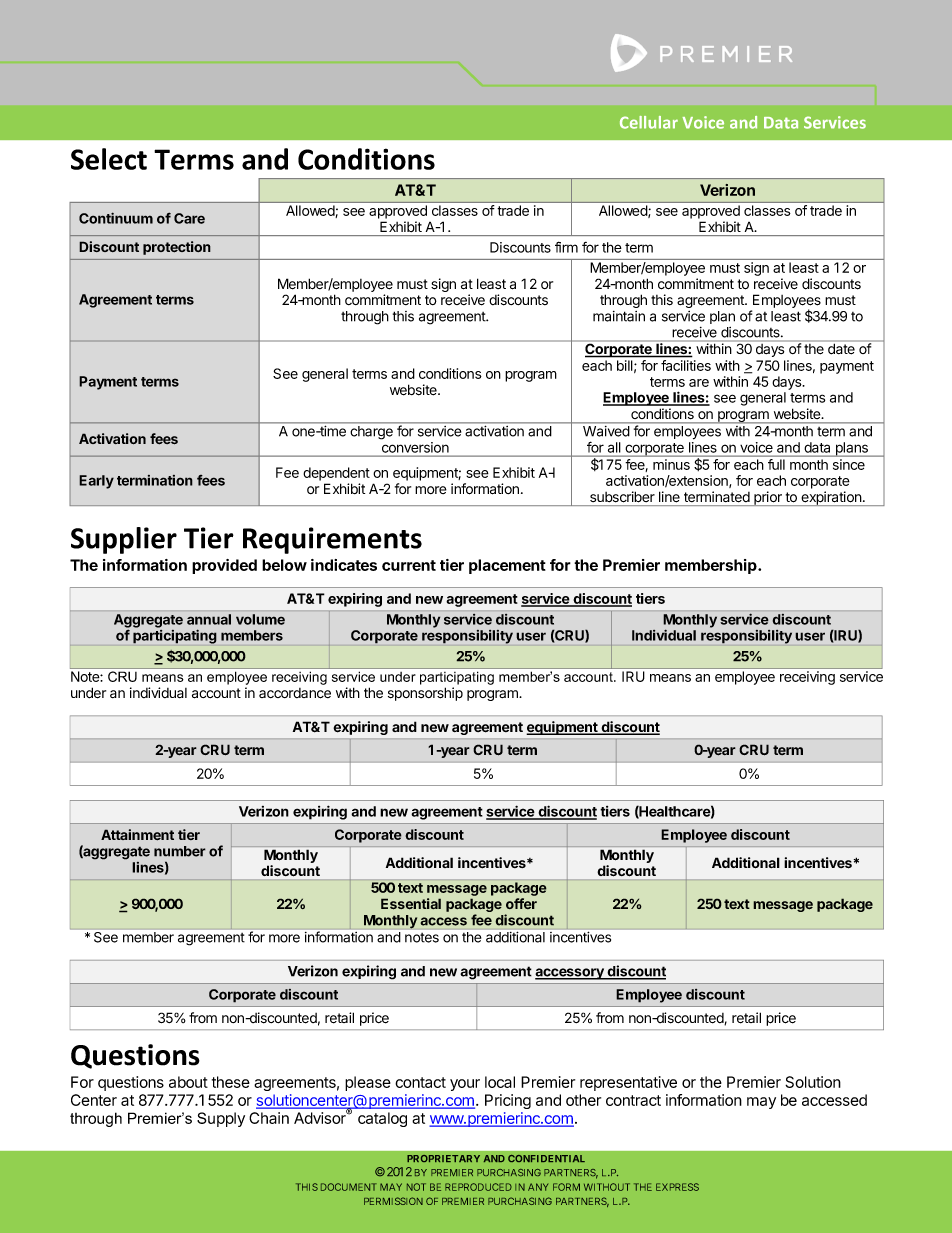 The image size is (952, 1233). I want to click on Cellular, so click(649, 122).
